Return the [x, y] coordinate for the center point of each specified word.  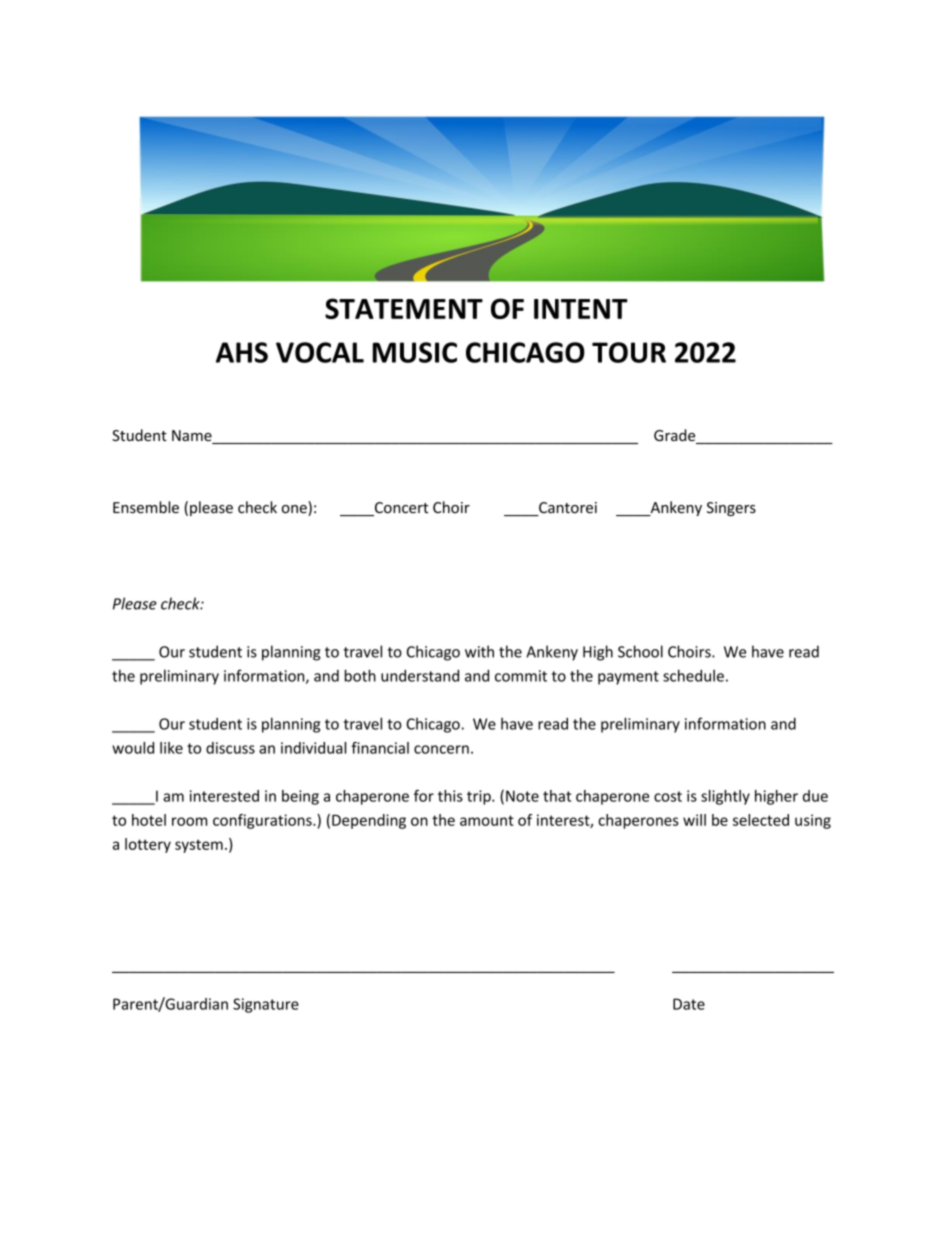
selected [761, 820]
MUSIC [415, 352]
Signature [266, 1005]
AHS [242, 352]
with [479, 651]
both [360, 675]
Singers [731, 509]
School [640, 651]
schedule [693, 675]
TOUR [629, 352]
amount [487, 820]
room [189, 821]
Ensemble [146, 507]
